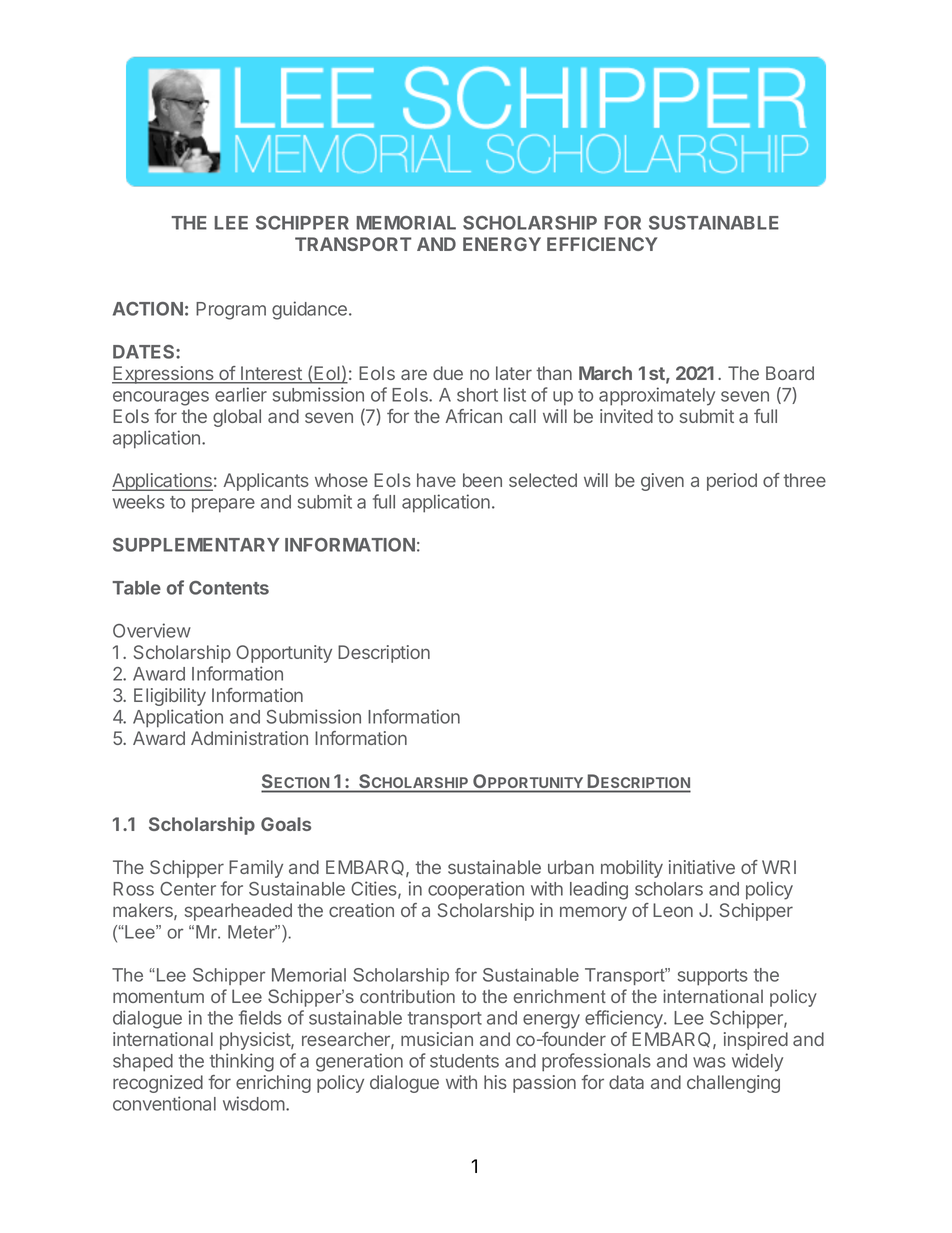  Describe the element at coordinates (733, 1084) in the screenshot. I see `challenging` at that location.
